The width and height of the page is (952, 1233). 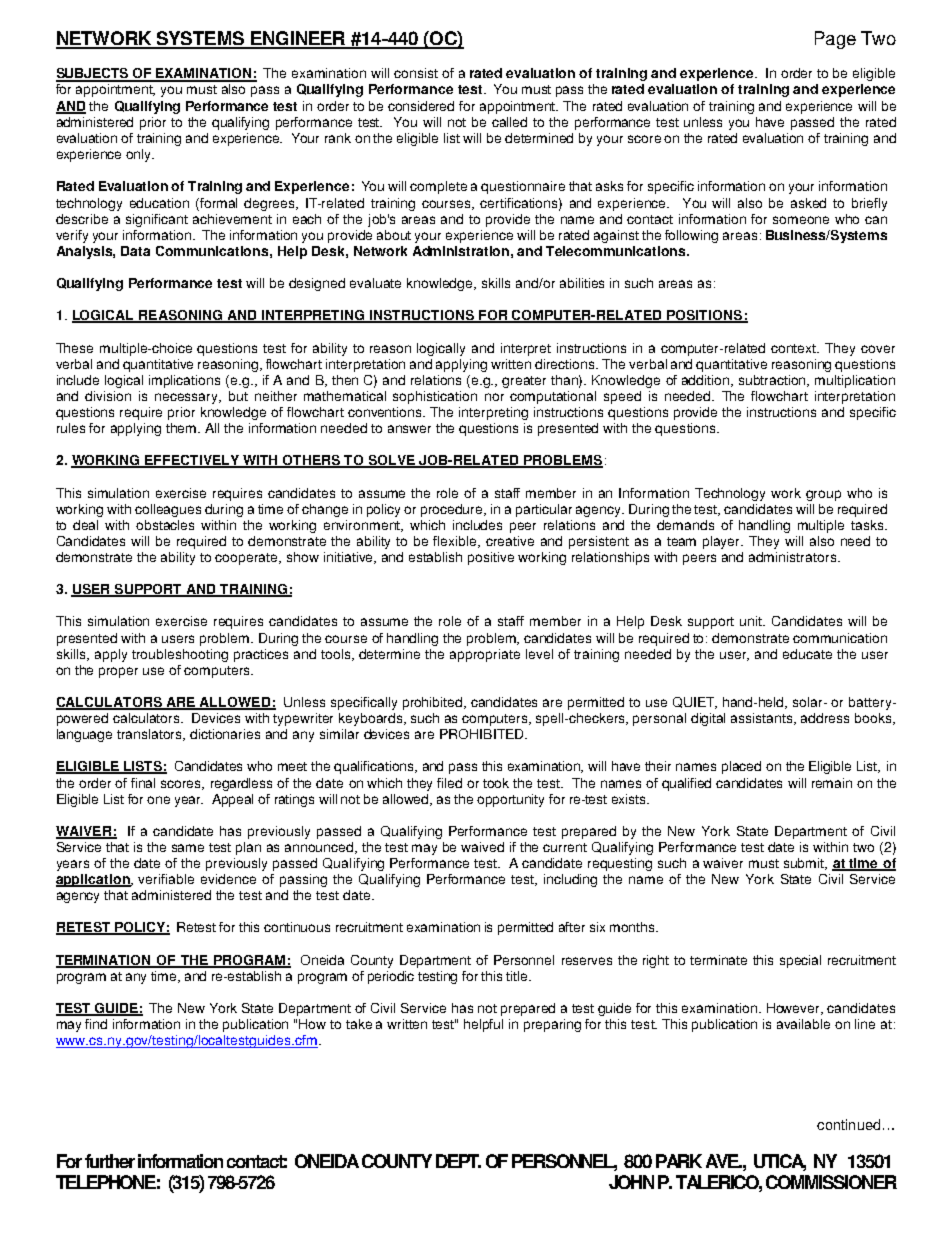 I want to click on colleagues, so click(x=168, y=510).
